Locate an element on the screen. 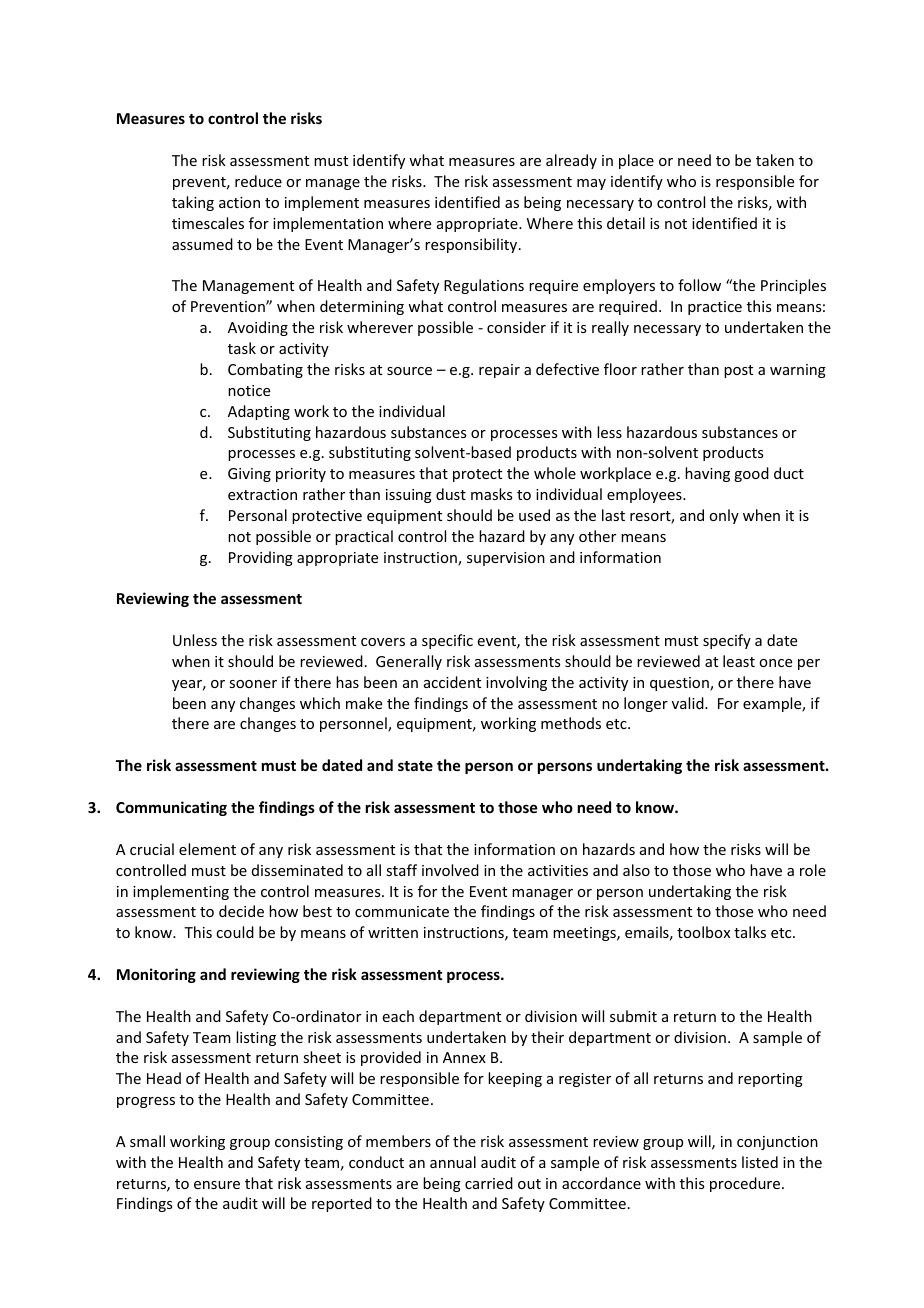  detail is located at coordinates (626, 223).
